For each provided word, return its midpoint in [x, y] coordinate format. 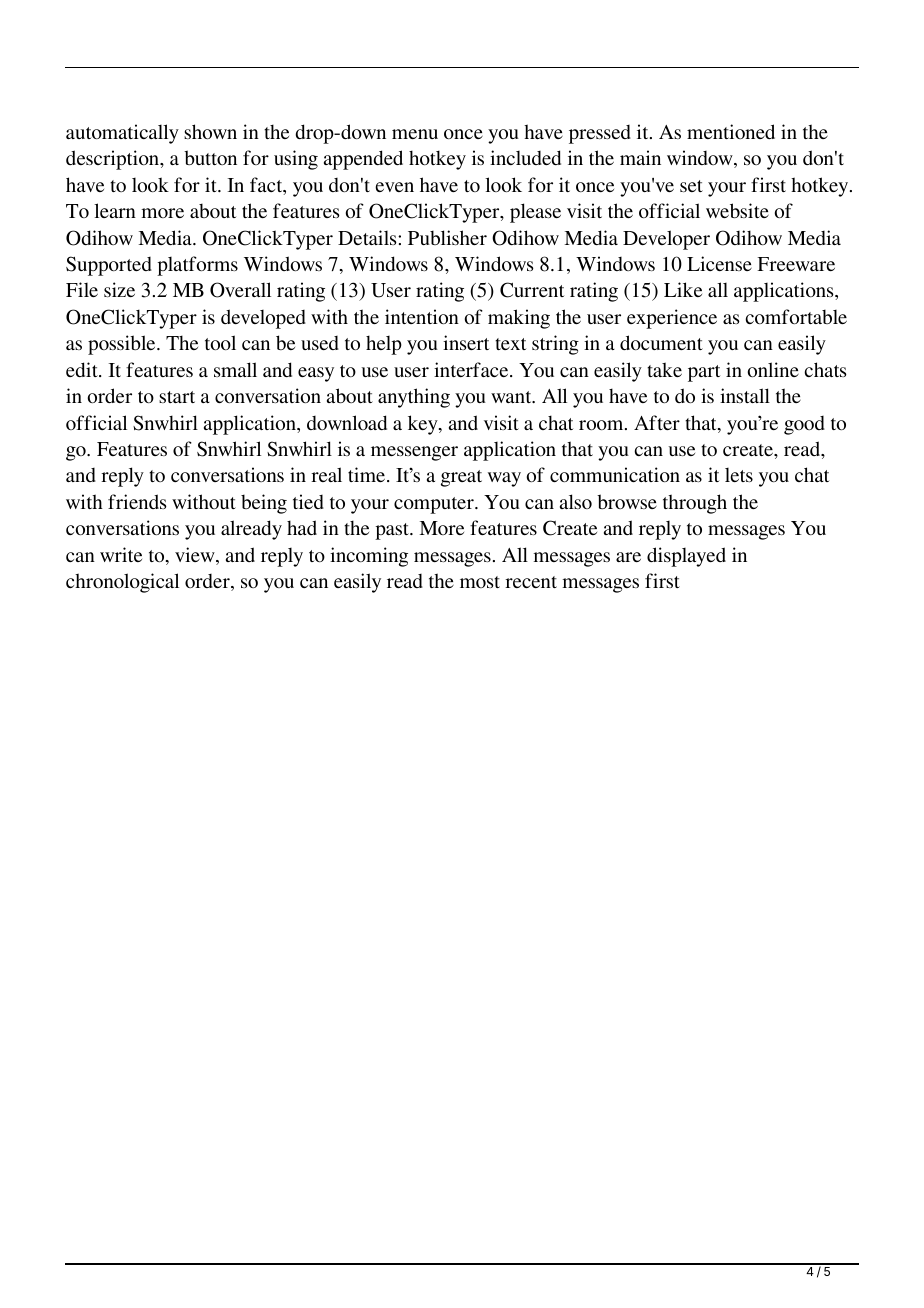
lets [739, 475]
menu [415, 134]
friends [137, 501]
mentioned [731, 131]
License [719, 263]
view [196, 556]
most [480, 582]
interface [472, 369]
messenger [414, 453]
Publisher [447, 237]
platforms [197, 266]
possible [123, 345]
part [704, 373]
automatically [122, 134]
